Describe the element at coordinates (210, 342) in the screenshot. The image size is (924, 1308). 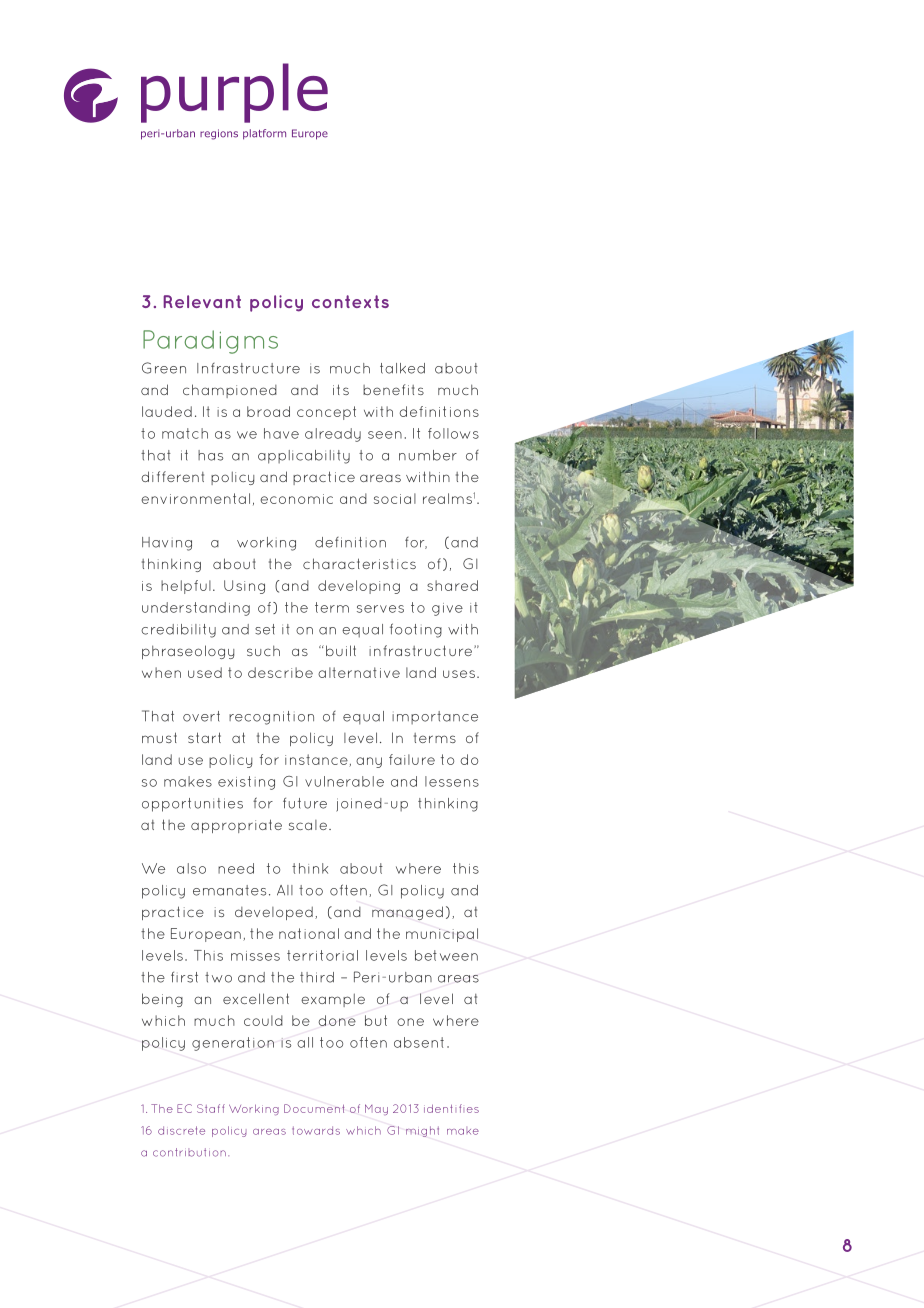
I see `Paradigms` at that location.
